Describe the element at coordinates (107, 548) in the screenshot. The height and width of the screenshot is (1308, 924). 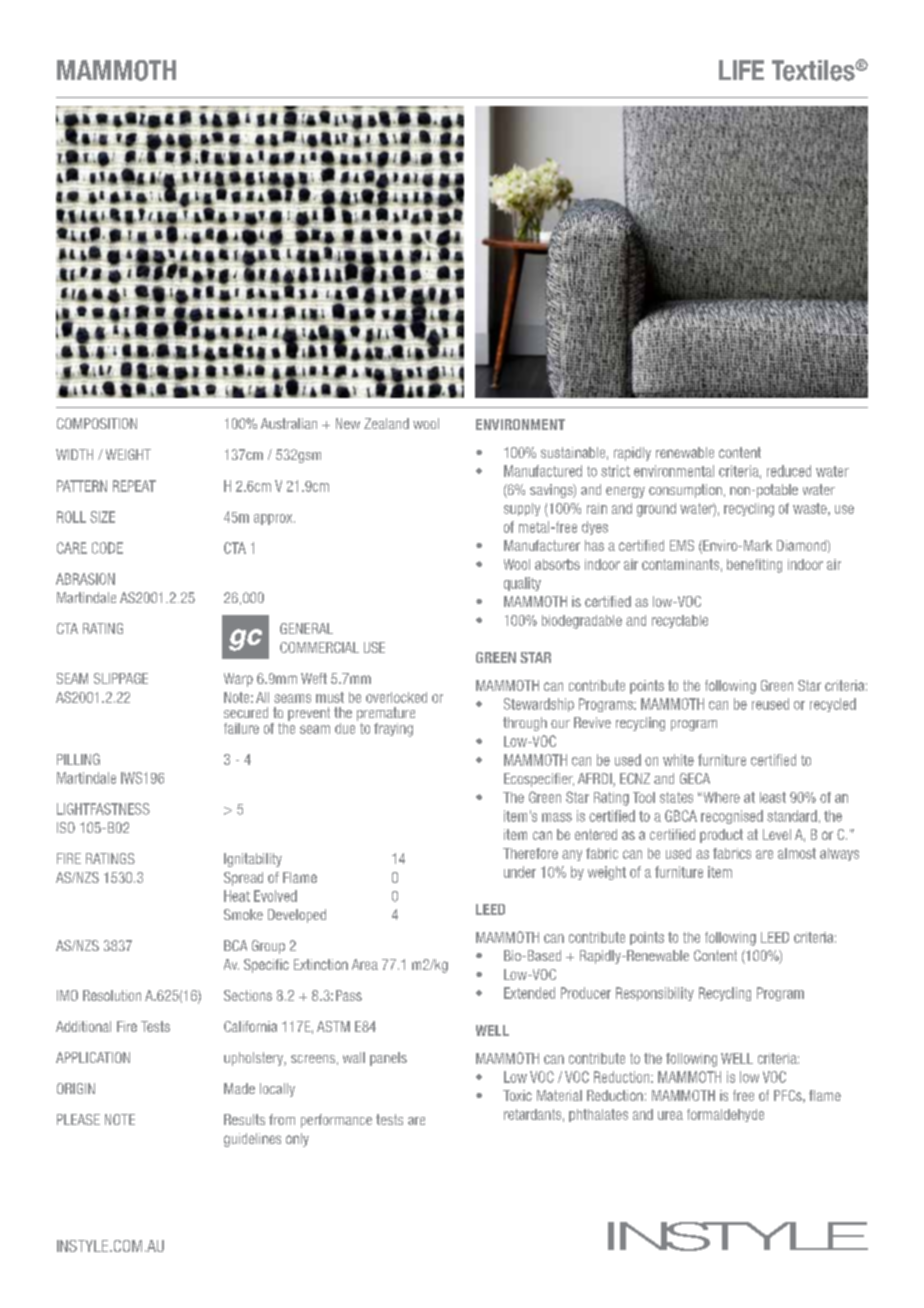
I see `CODE` at that location.
